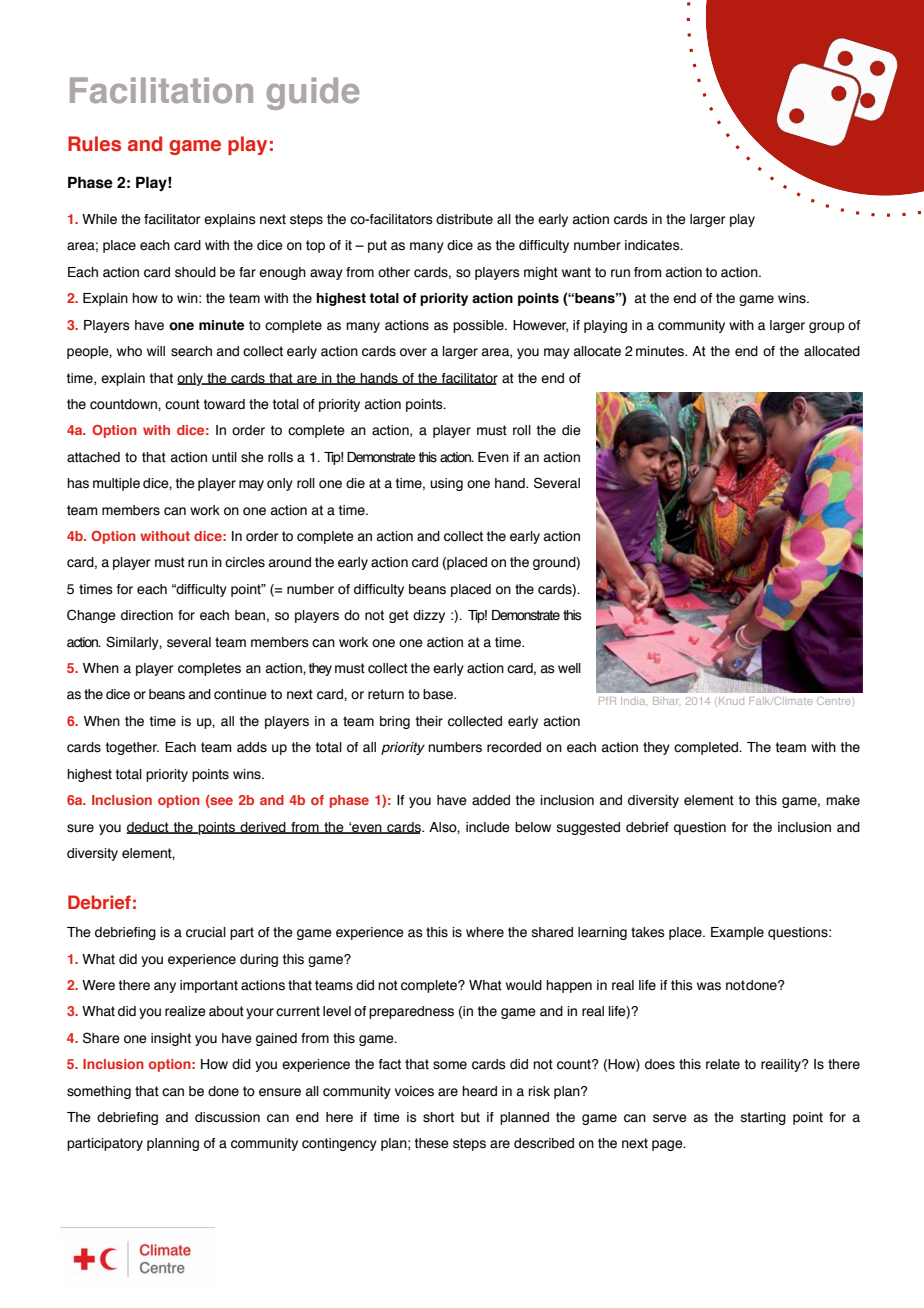 Image resolution: width=924 pixels, height=1308 pixels. Describe the element at coordinates (161, 90) in the screenshot. I see `Facilitation` at that location.
